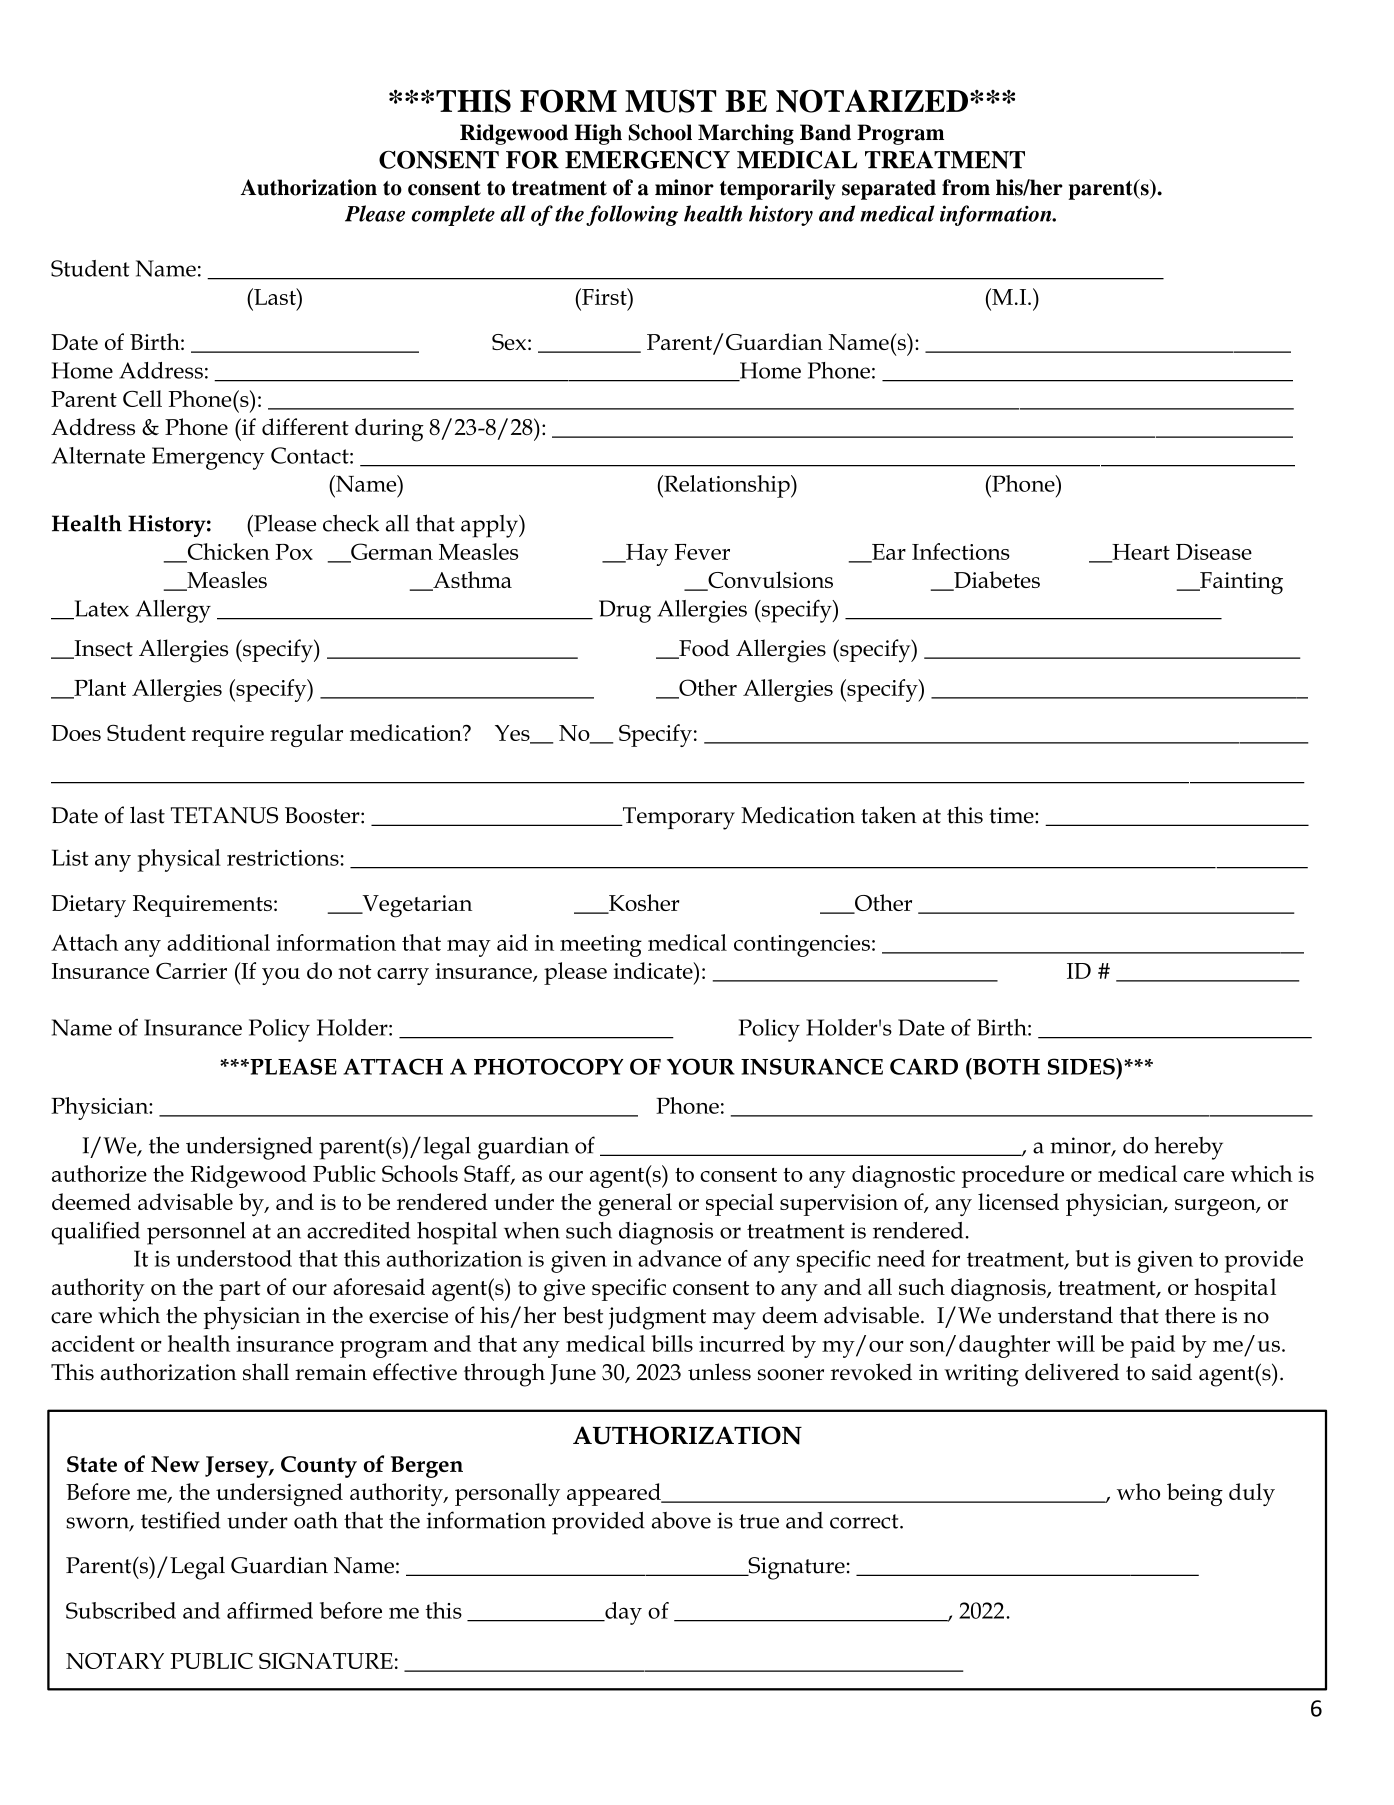 This page has height=1805, width=1394. What do you see at coordinates (625, 611) in the page?
I see `Drug` at bounding box center [625, 611].
